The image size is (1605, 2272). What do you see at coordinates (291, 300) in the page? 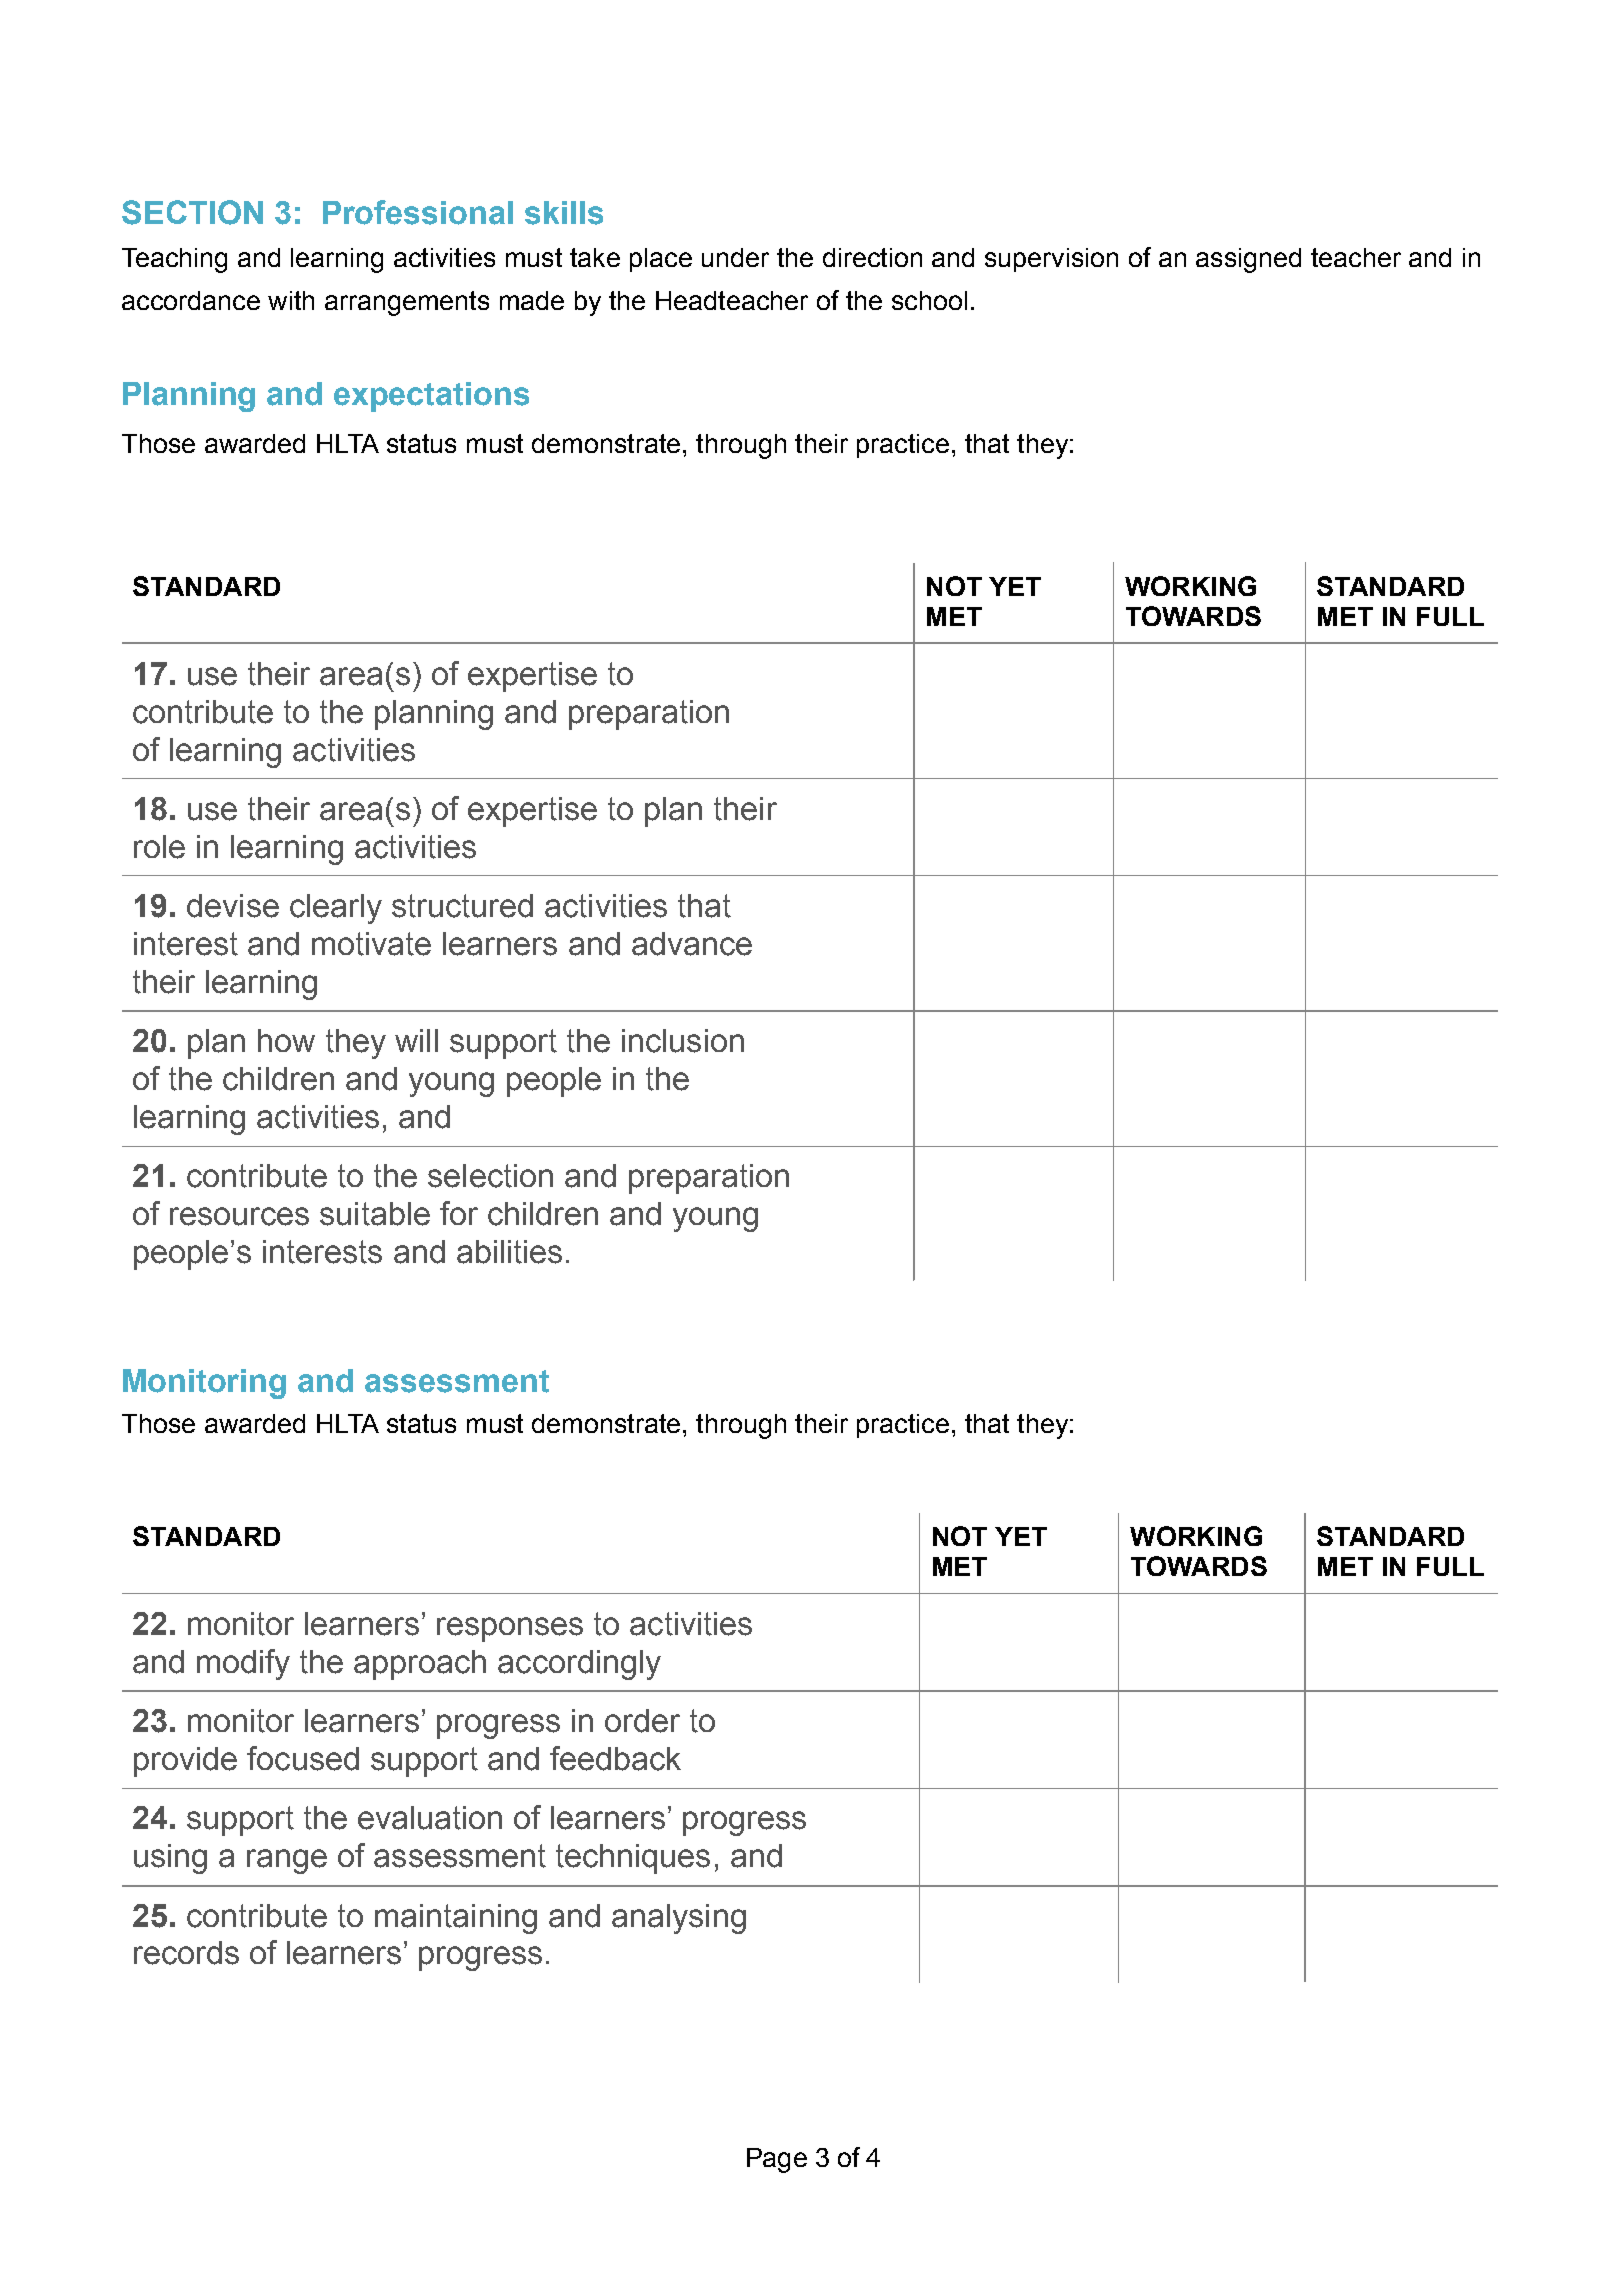
I see `with` at bounding box center [291, 300].
